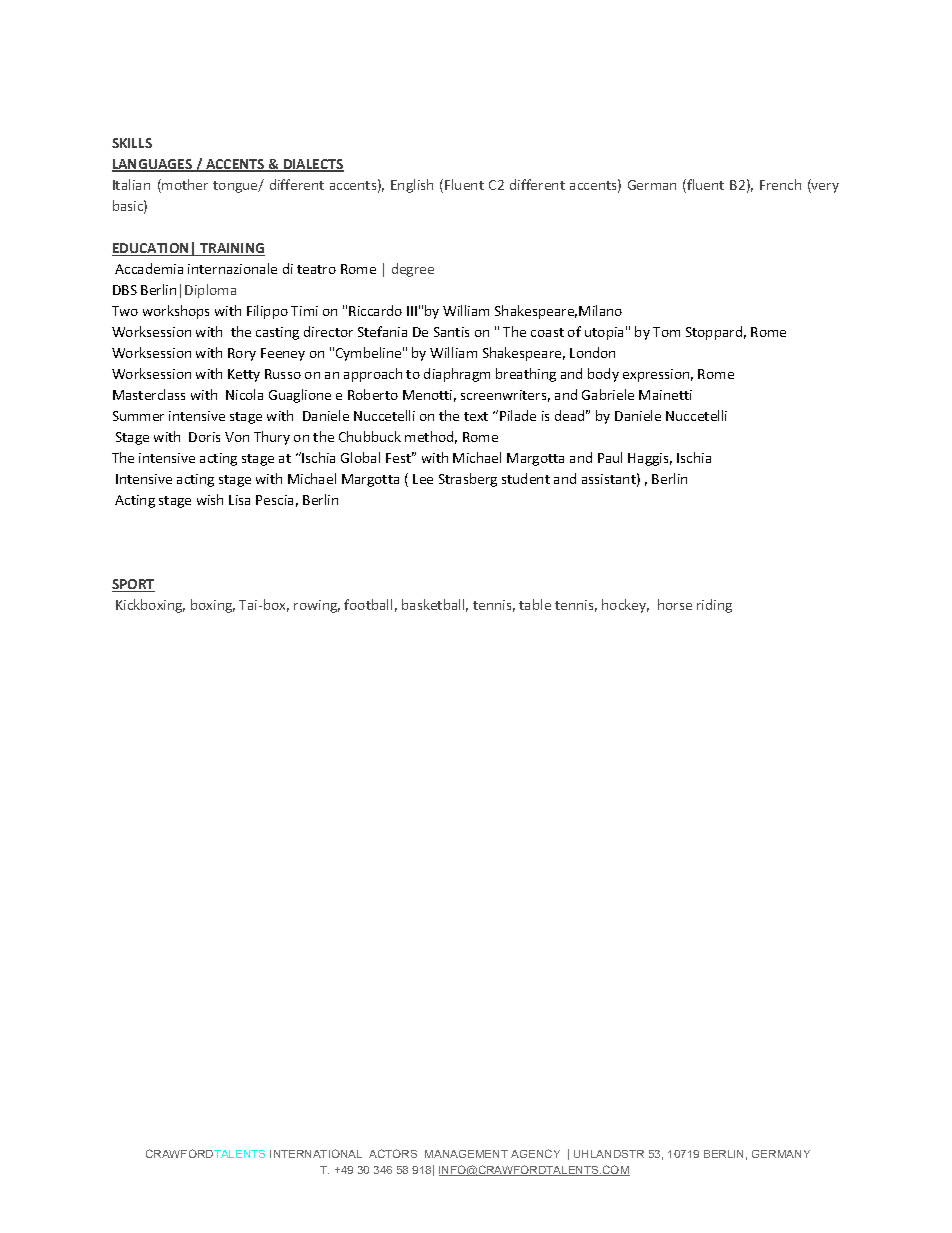 The height and width of the screenshot is (1233, 952). I want to click on English, so click(412, 186).
